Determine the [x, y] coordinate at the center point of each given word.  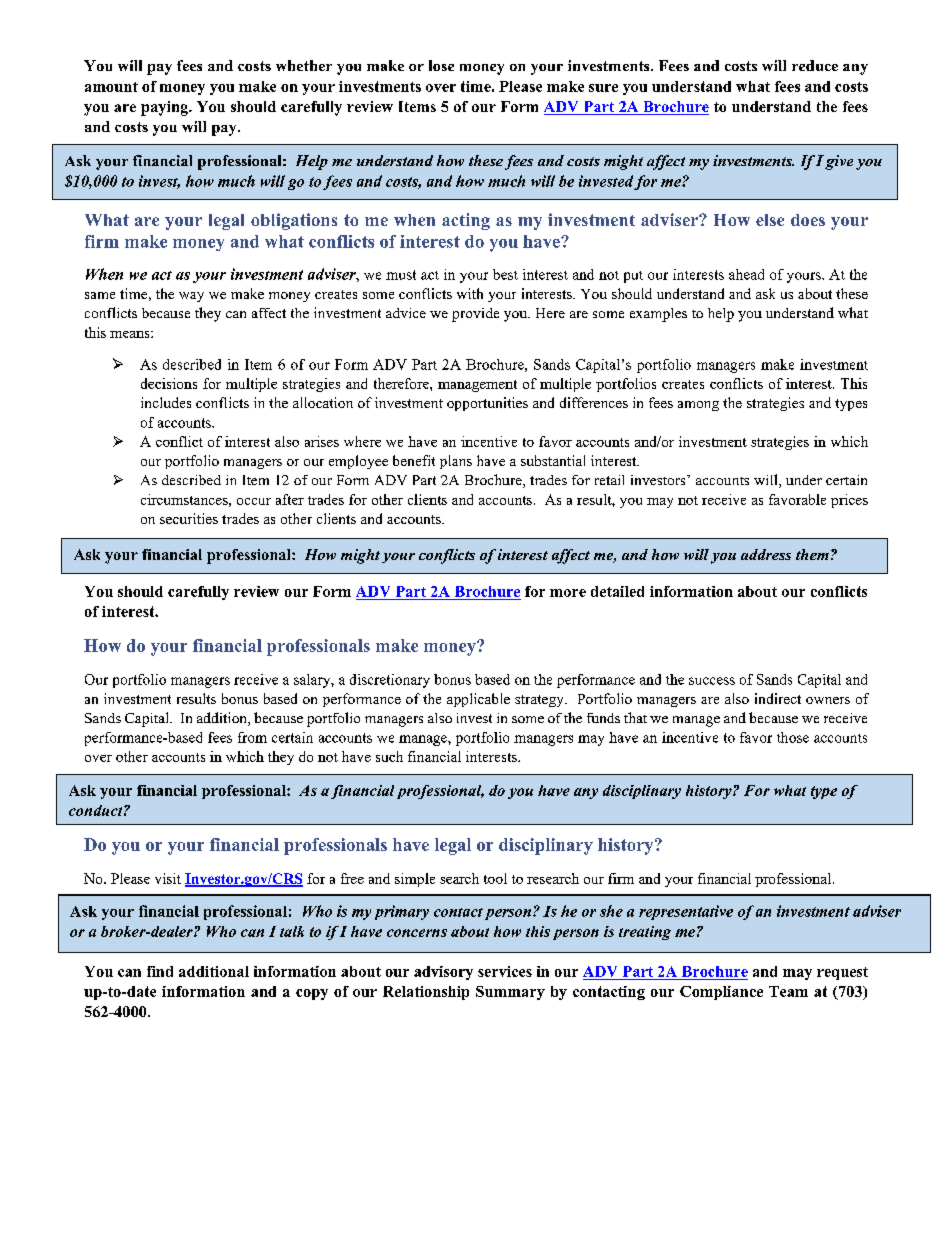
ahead [746, 274]
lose [441, 65]
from [252, 737]
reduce [815, 65]
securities [189, 518]
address [766, 554]
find [160, 971]
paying [165, 108]
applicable [478, 700]
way [191, 297]
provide [475, 315]
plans [456, 462]
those [793, 737]
